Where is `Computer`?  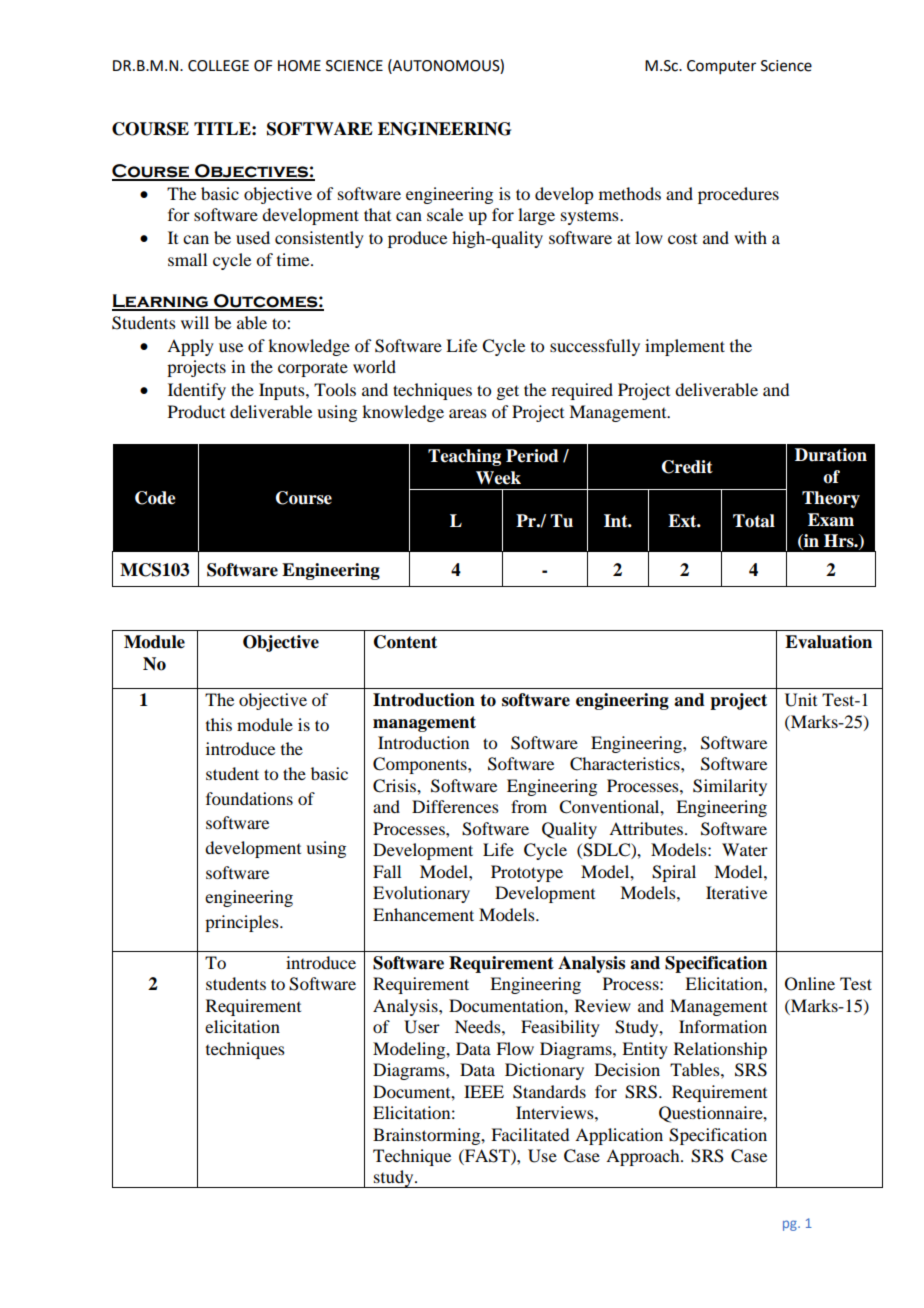 Computer is located at coordinates (721, 67).
